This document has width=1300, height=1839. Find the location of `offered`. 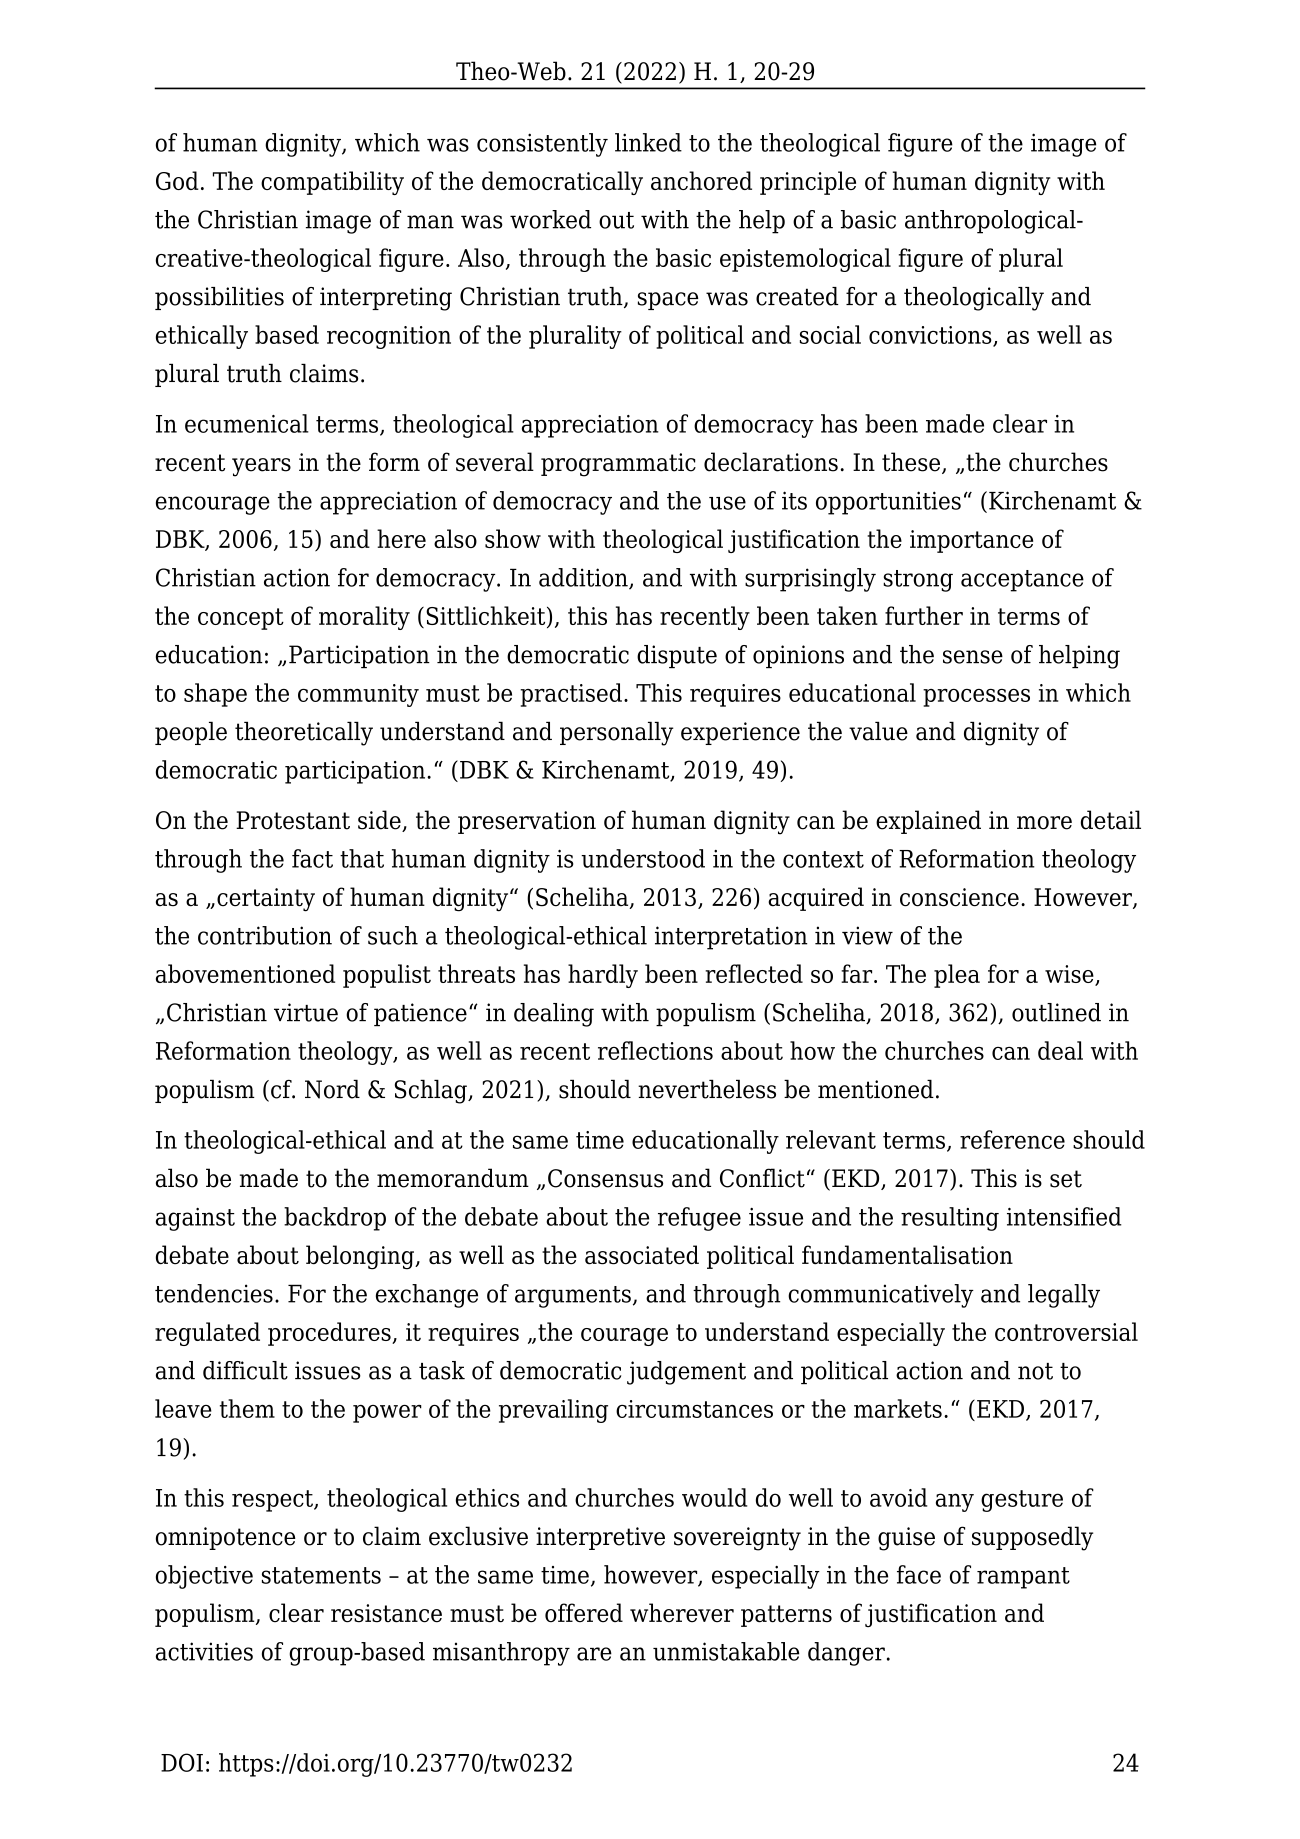

offered is located at coordinates (584, 1613).
